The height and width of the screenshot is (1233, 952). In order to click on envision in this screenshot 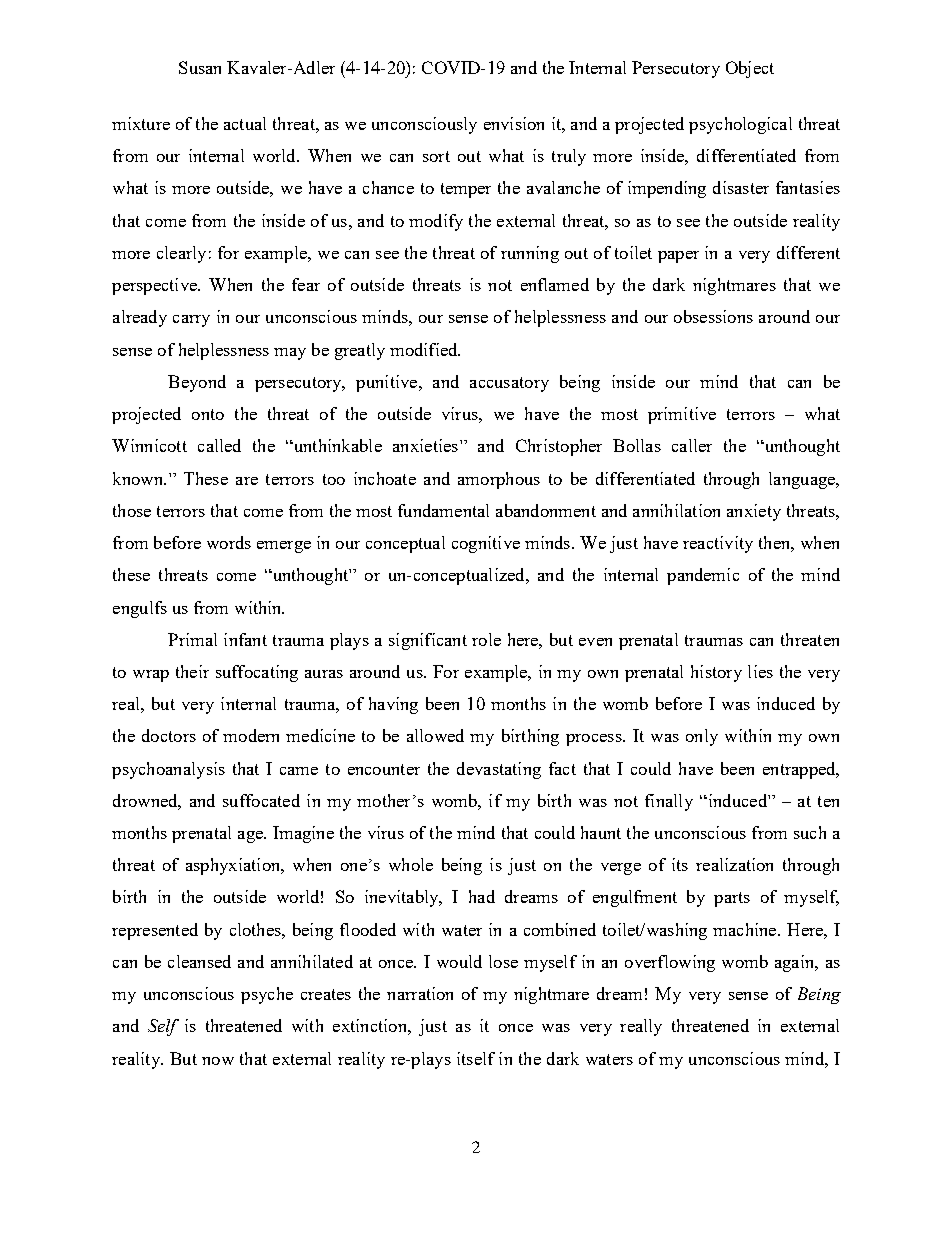, I will do `click(514, 123)`.
